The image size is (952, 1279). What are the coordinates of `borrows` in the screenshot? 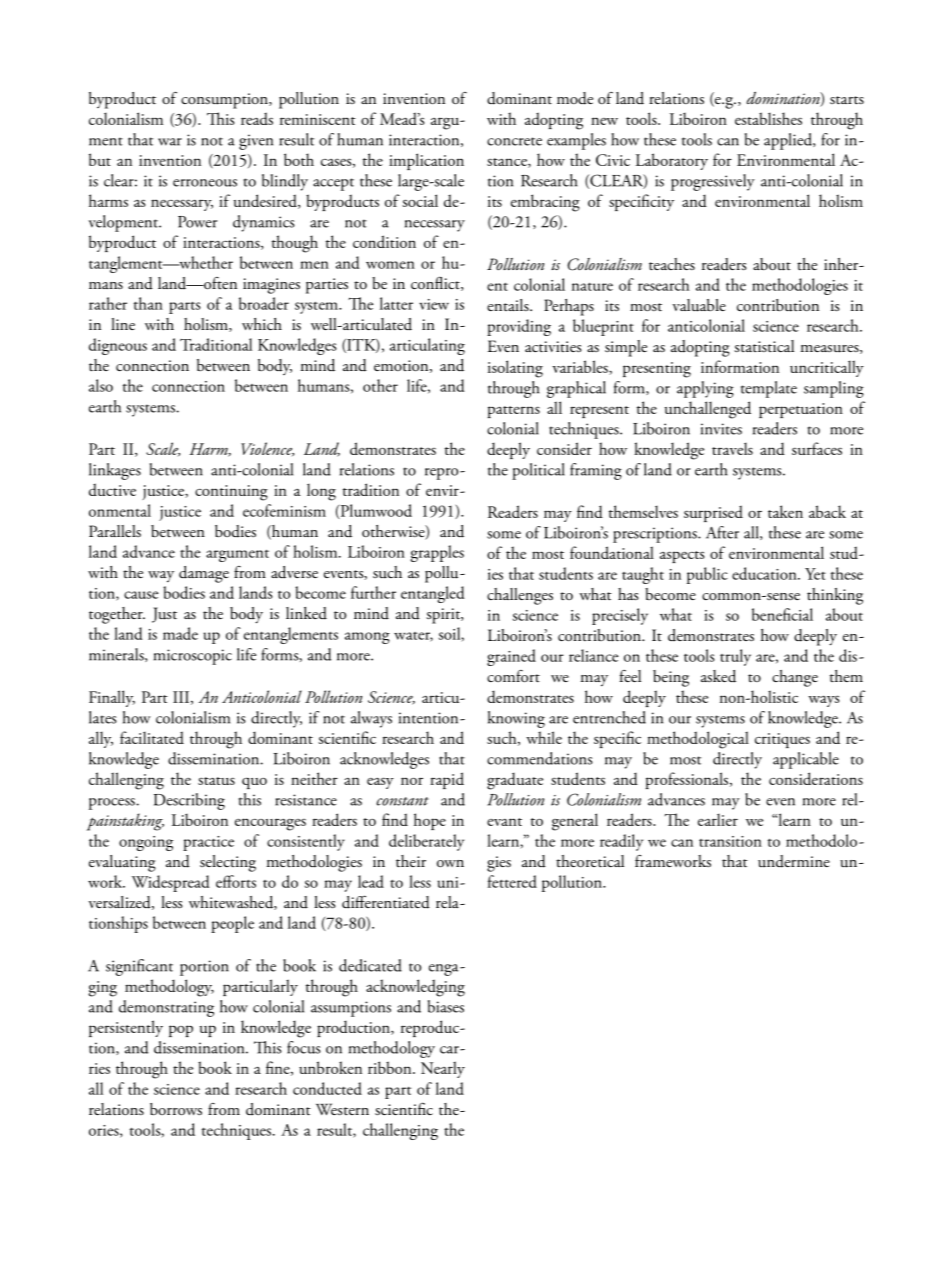 It's located at (176, 1109).
